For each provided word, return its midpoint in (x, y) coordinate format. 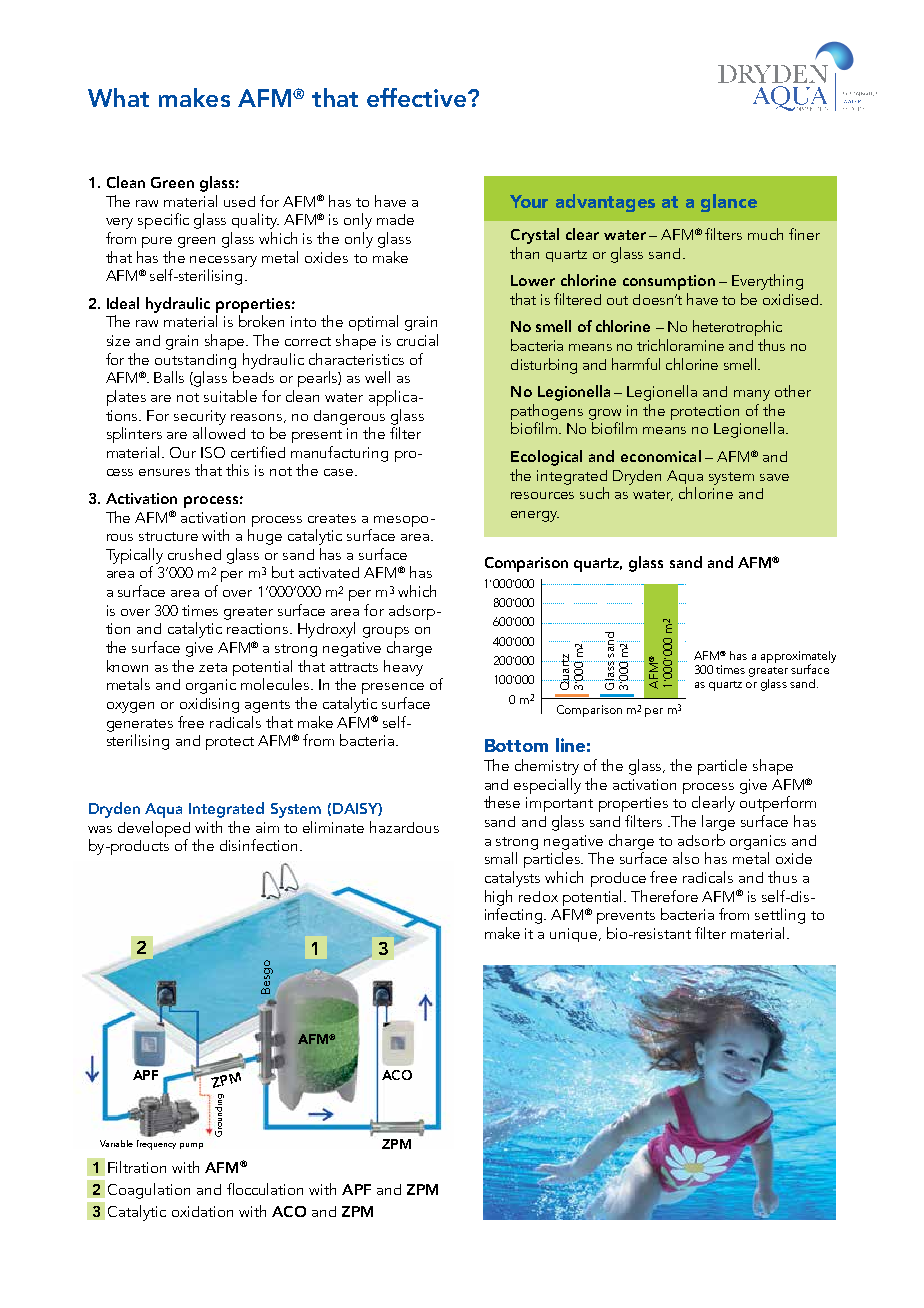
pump (191, 1146)
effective (416, 97)
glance (729, 203)
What (118, 97)
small (501, 858)
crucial (417, 340)
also (686, 858)
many (752, 395)
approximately (798, 658)
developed (154, 829)
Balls (169, 377)
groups (386, 632)
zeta (213, 667)
